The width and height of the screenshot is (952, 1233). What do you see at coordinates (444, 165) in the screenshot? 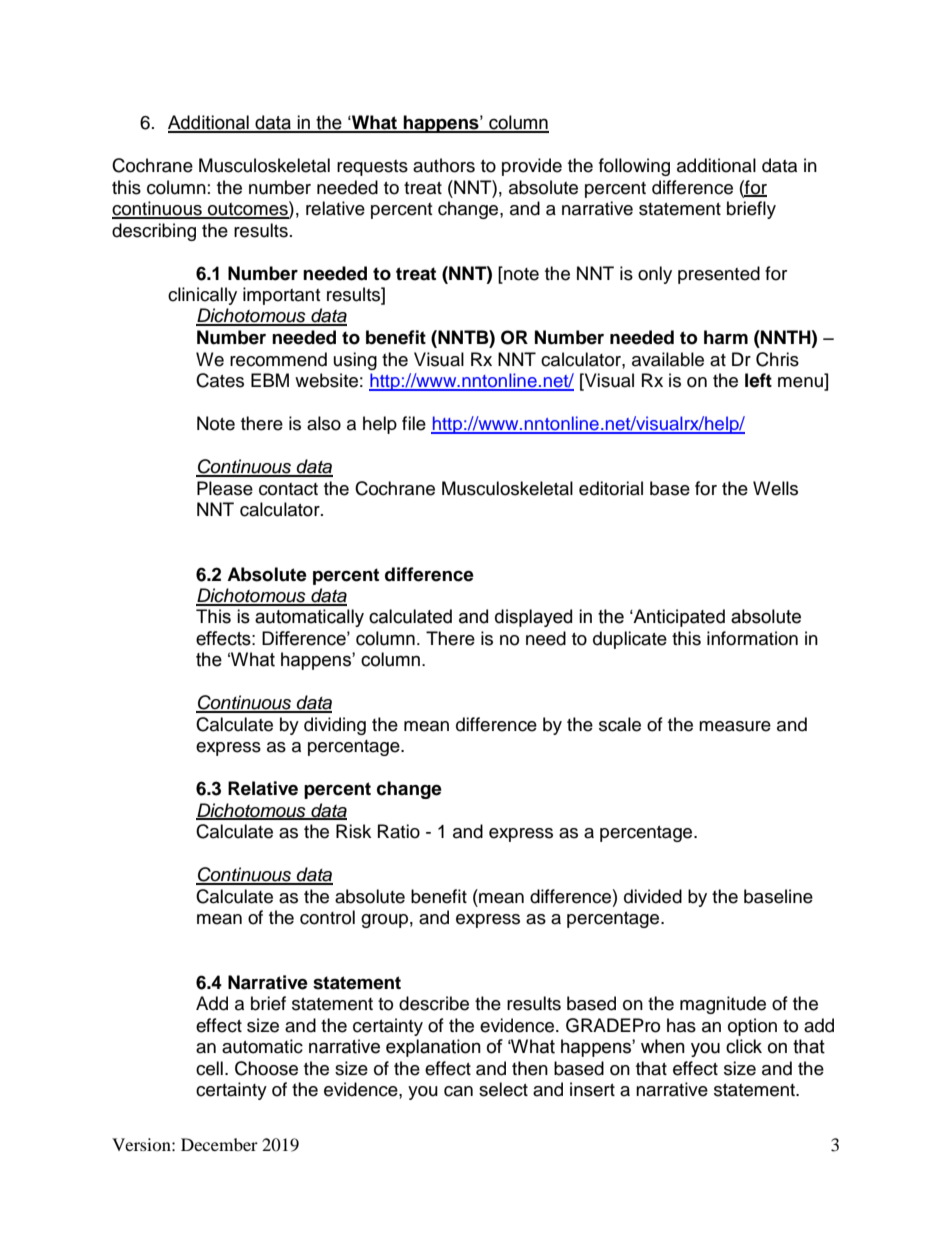
I see `authors` at bounding box center [444, 165].
